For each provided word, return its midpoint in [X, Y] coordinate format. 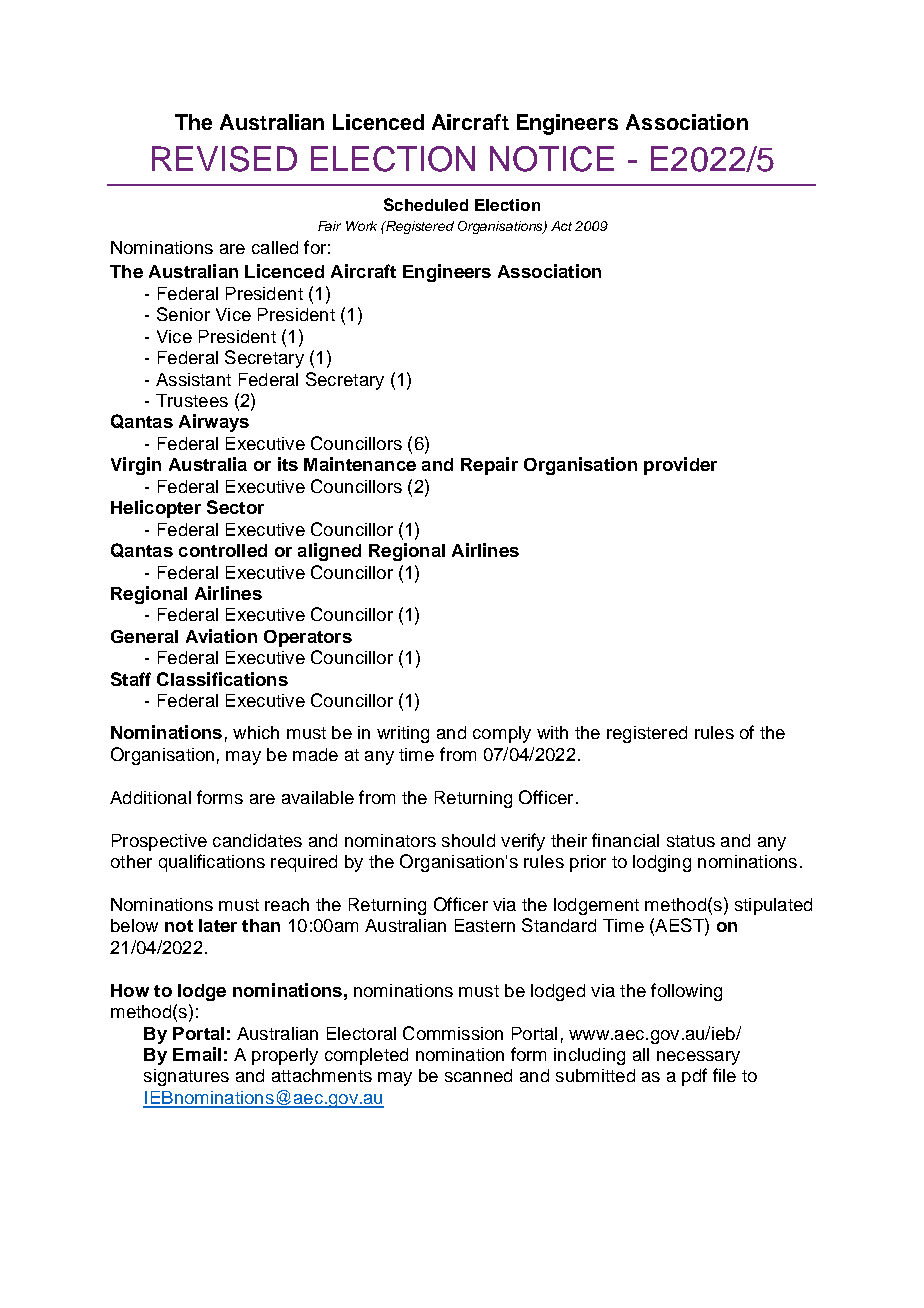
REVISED [224, 159]
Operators [308, 638]
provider [680, 466]
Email [197, 1054]
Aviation [221, 636]
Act [561, 226]
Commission [453, 1033]
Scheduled [426, 204]
